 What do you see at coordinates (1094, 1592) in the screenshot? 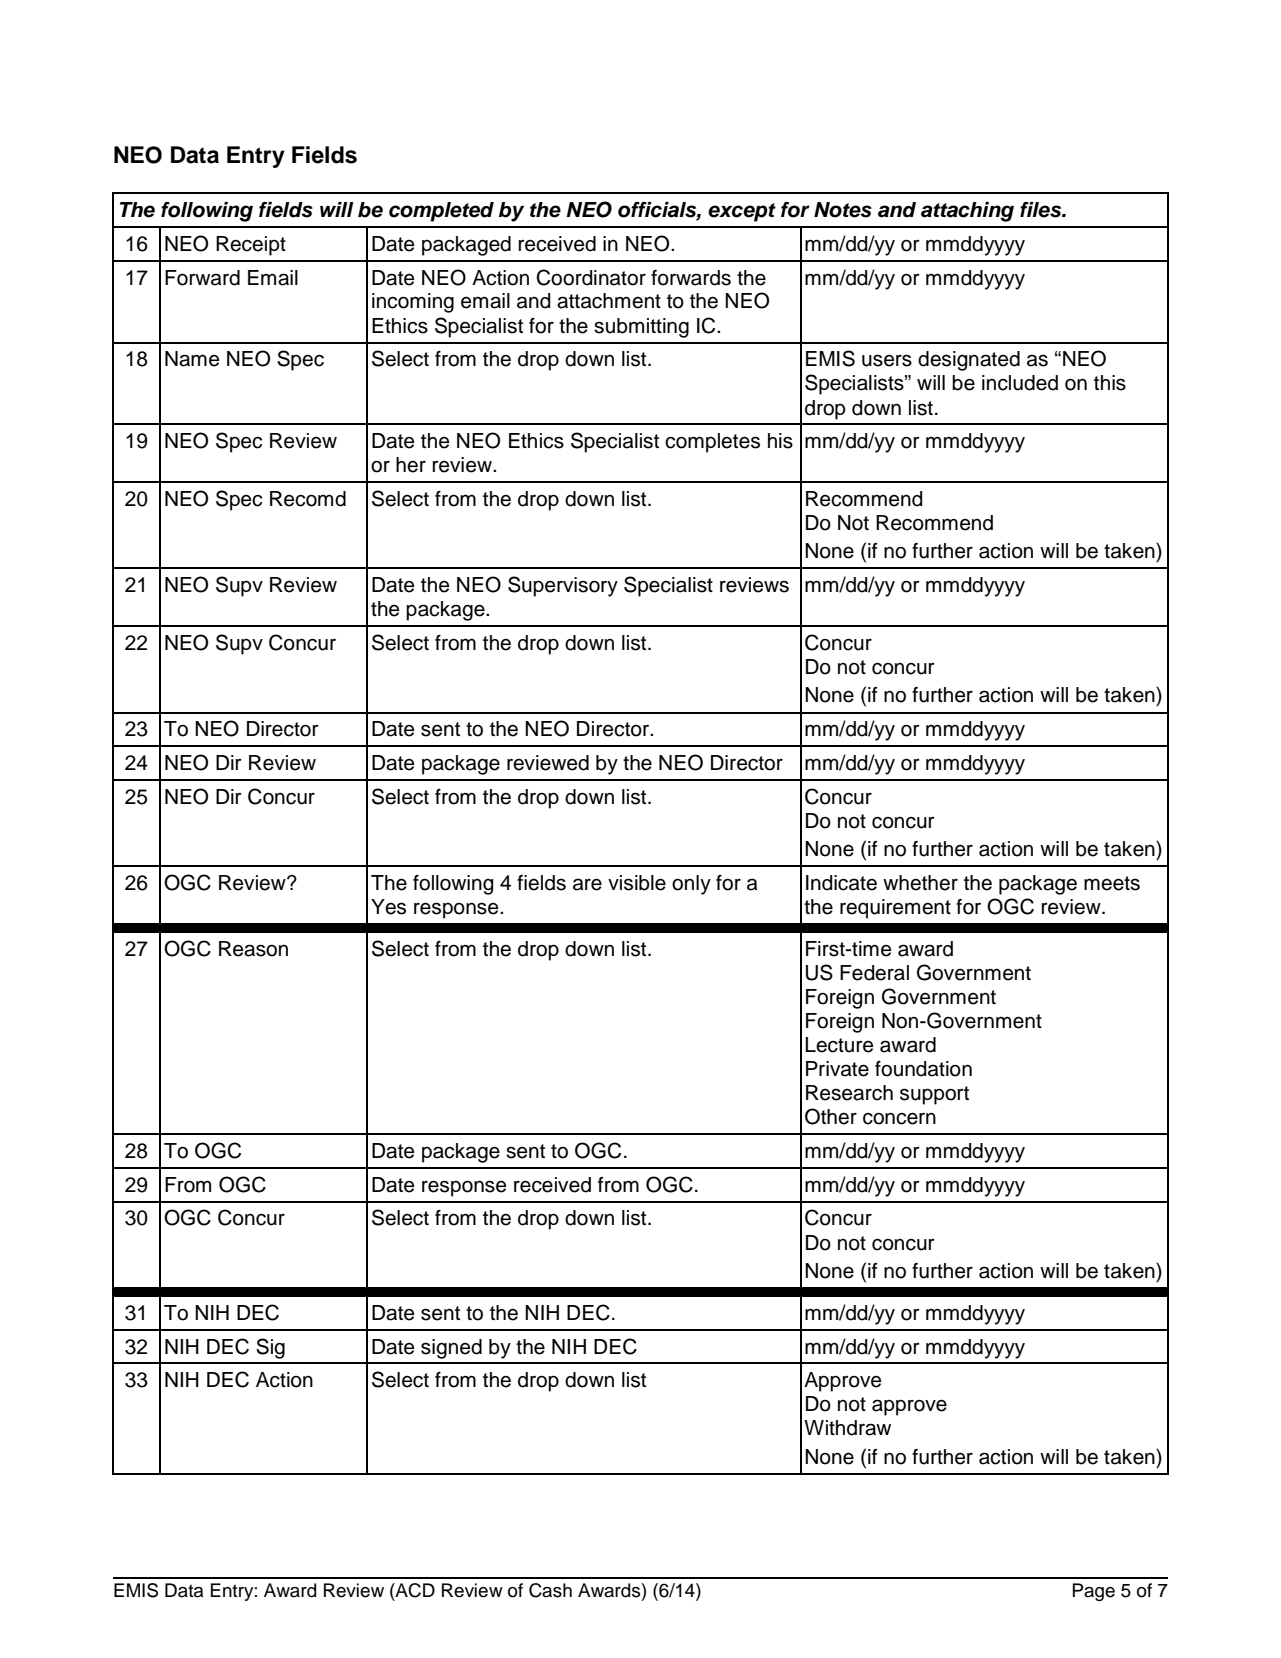
I see `Page` at bounding box center [1094, 1592].
